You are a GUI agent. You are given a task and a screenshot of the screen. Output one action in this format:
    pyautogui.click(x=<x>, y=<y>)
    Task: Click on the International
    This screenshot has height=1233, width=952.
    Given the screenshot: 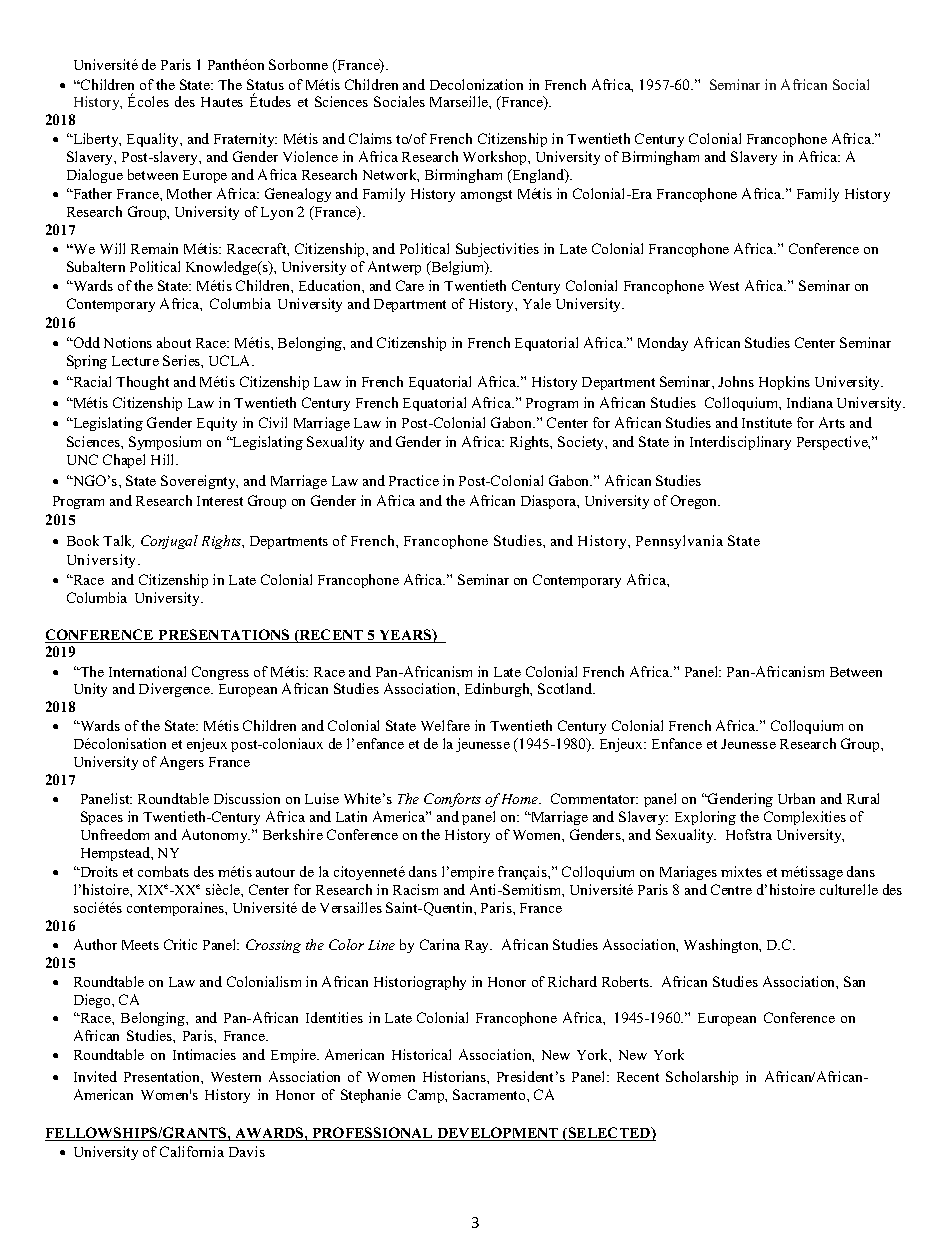 What is the action you would take?
    pyautogui.click(x=147, y=671)
